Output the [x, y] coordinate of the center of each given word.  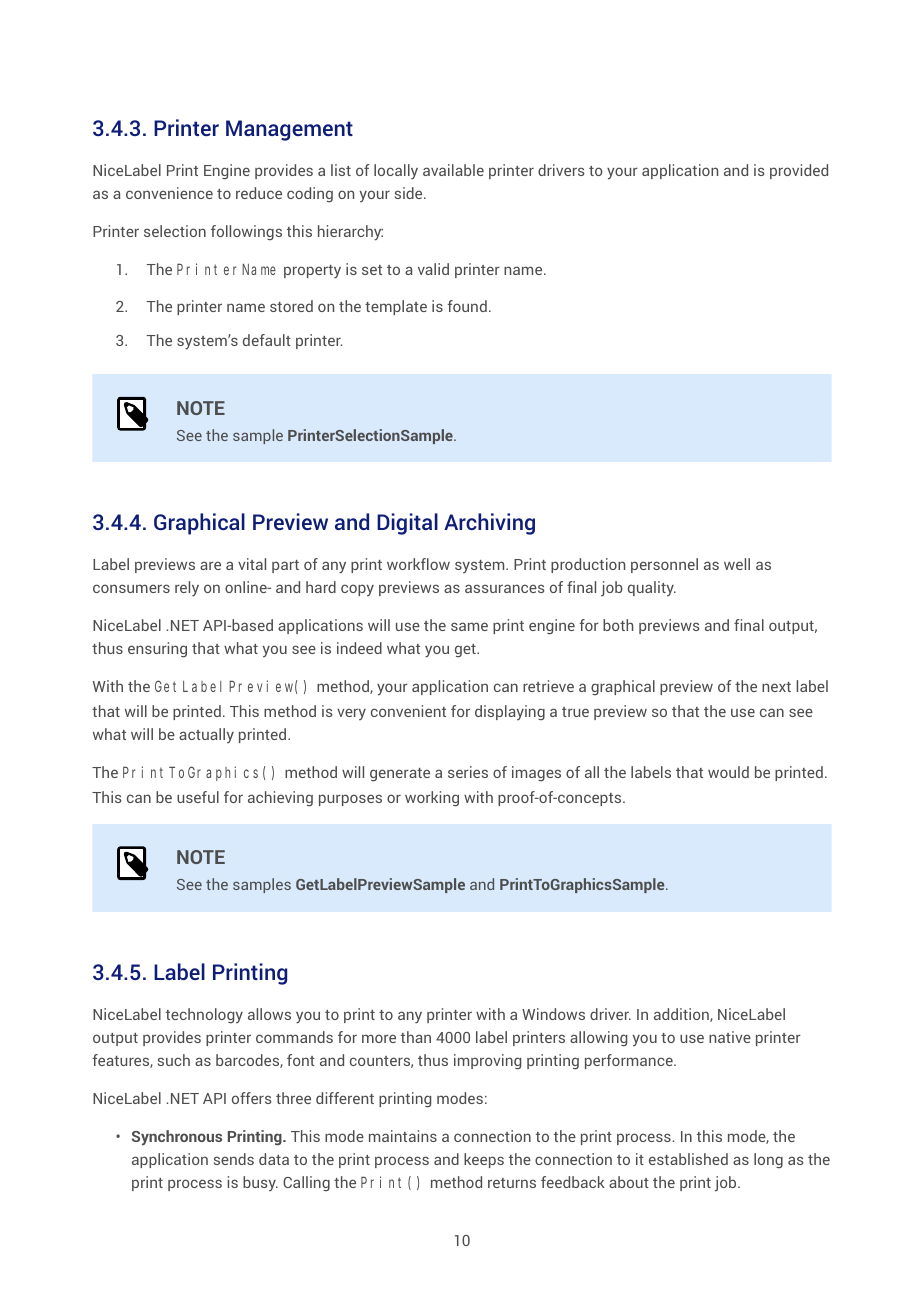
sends [234, 1159]
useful [198, 797]
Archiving [489, 524]
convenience [169, 193]
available [453, 170]
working [432, 799]
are [210, 565]
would [728, 772]
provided [799, 171]
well [737, 564]
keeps [484, 1160]
